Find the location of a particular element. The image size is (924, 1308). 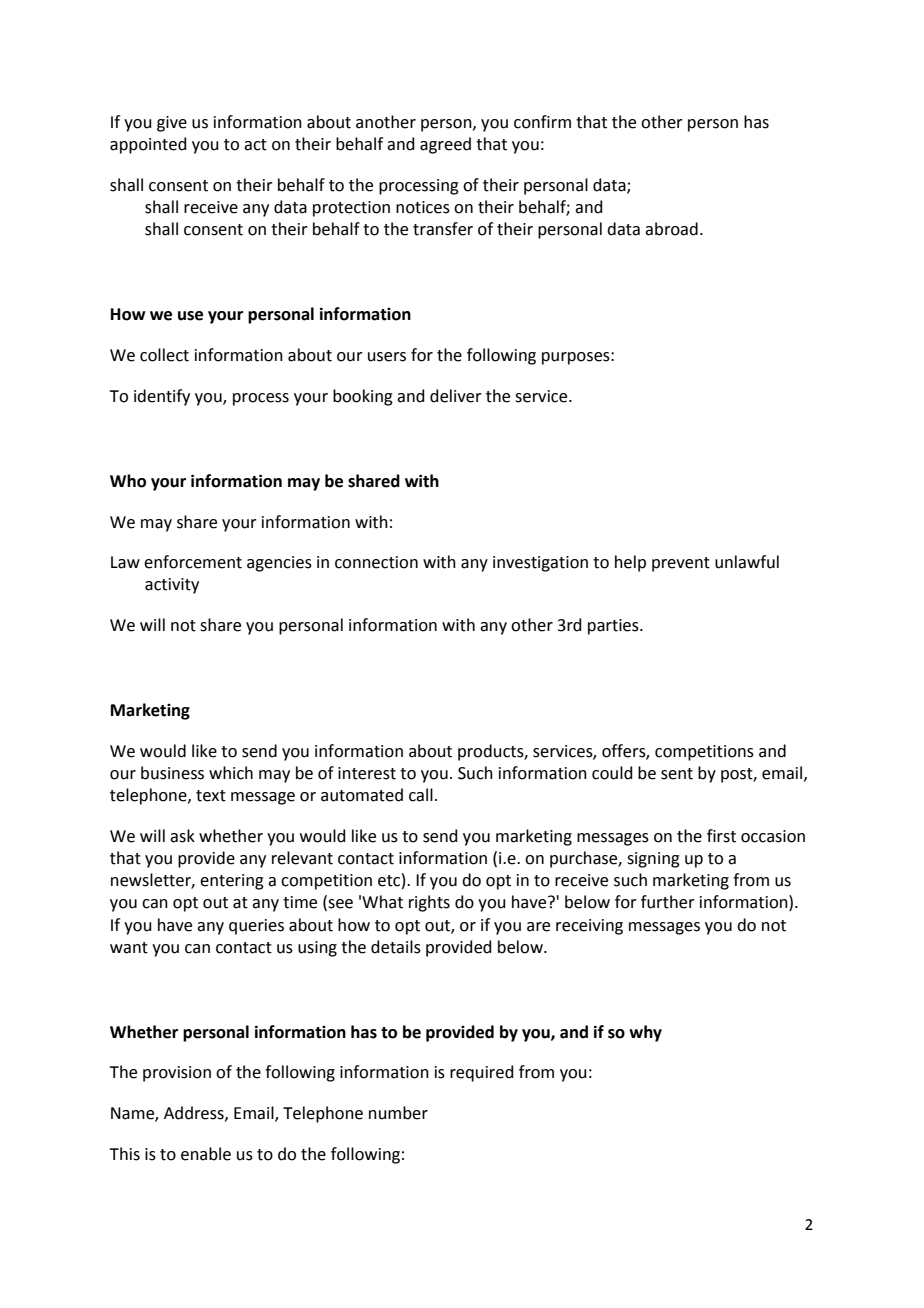

parties is located at coordinates (614, 627).
